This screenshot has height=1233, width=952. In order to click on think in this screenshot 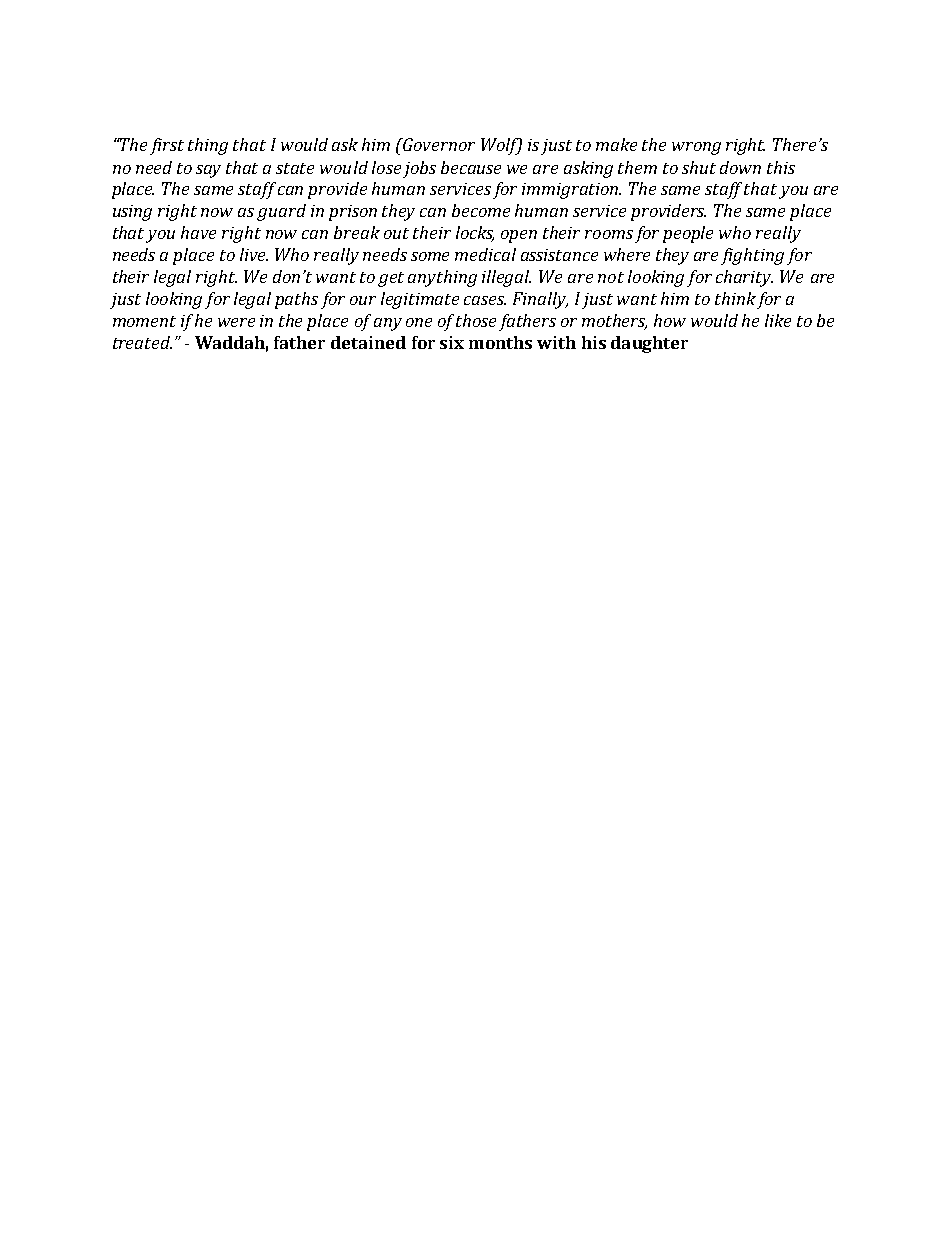, I will do `click(735, 298)`.
